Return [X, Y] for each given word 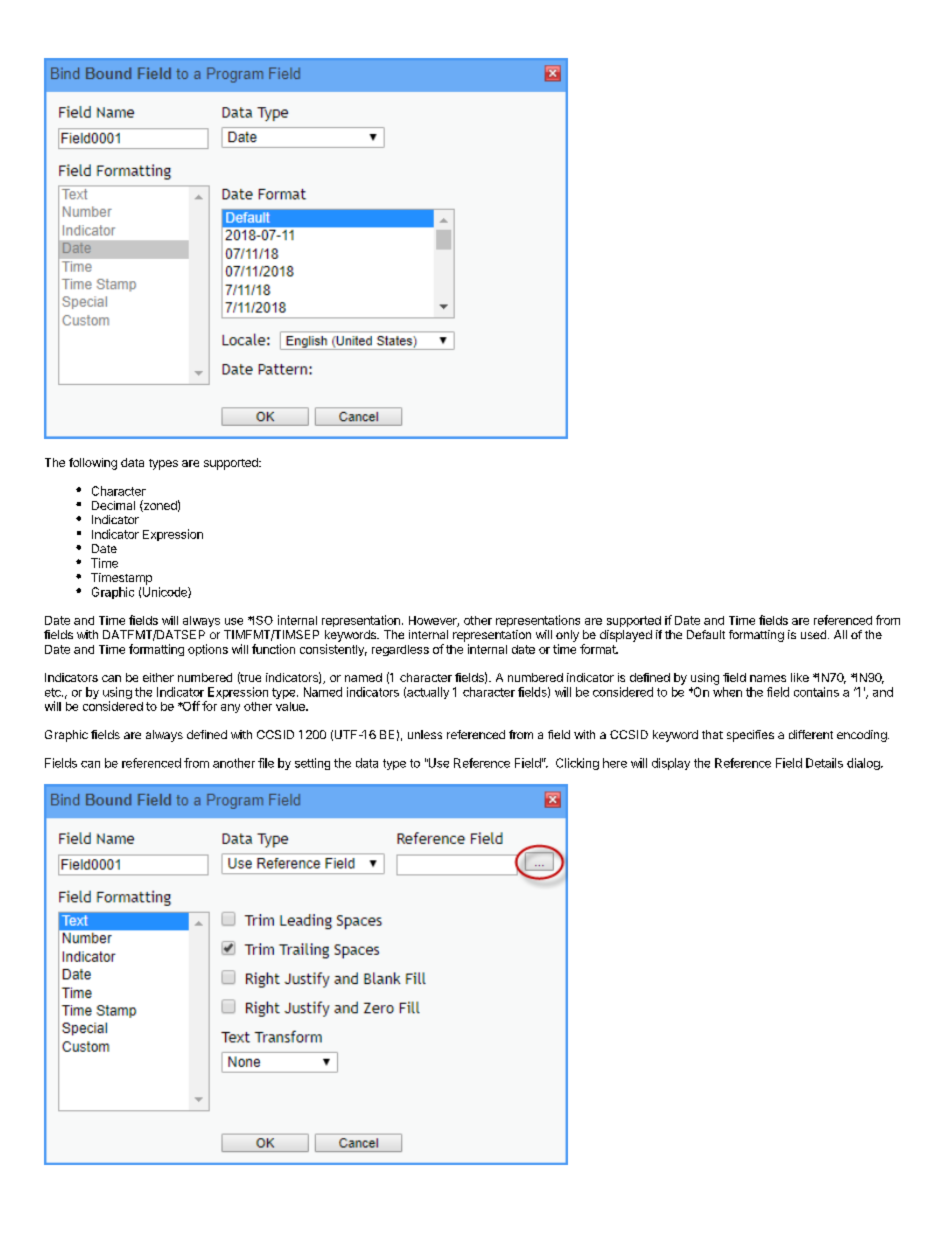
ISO [262, 620]
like [800, 677]
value [291, 706]
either [158, 677]
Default [706, 634]
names [768, 678]
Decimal [113, 505]
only [567, 636]
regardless [400, 650]
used [813, 634]
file [266, 763]
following [93, 464]
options [208, 650]
